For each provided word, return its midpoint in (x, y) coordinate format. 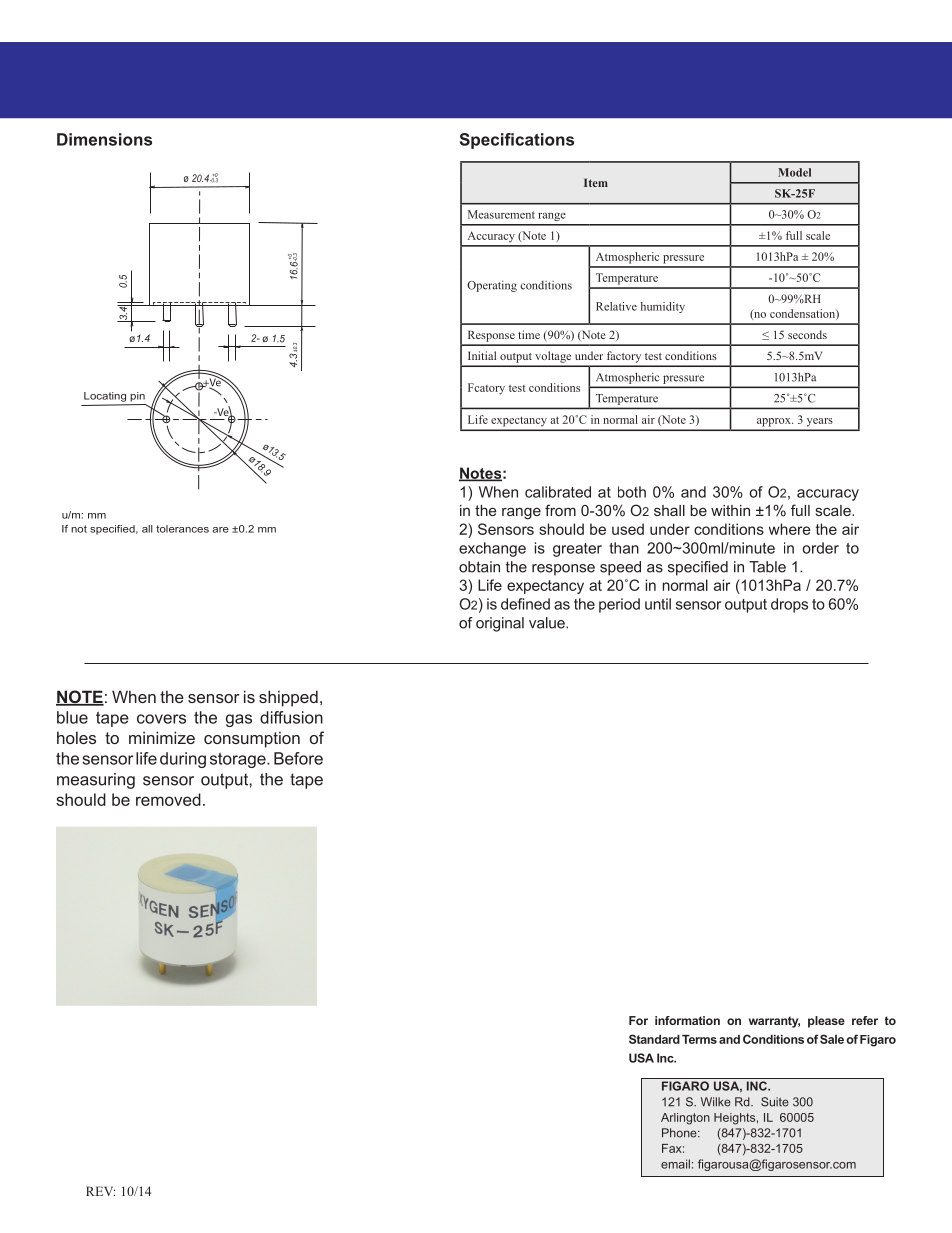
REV (100, 1191)
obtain (479, 567)
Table (767, 567)
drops (789, 605)
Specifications (517, 141)
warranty (774, 1022)
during (183, 760)
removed (168, 799)
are (220, 530)
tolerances (182, 529)
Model (794, 172)
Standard (654, 1039)
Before (298, 758)
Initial (482, 355)
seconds (807, 334)
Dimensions (104, 139)
